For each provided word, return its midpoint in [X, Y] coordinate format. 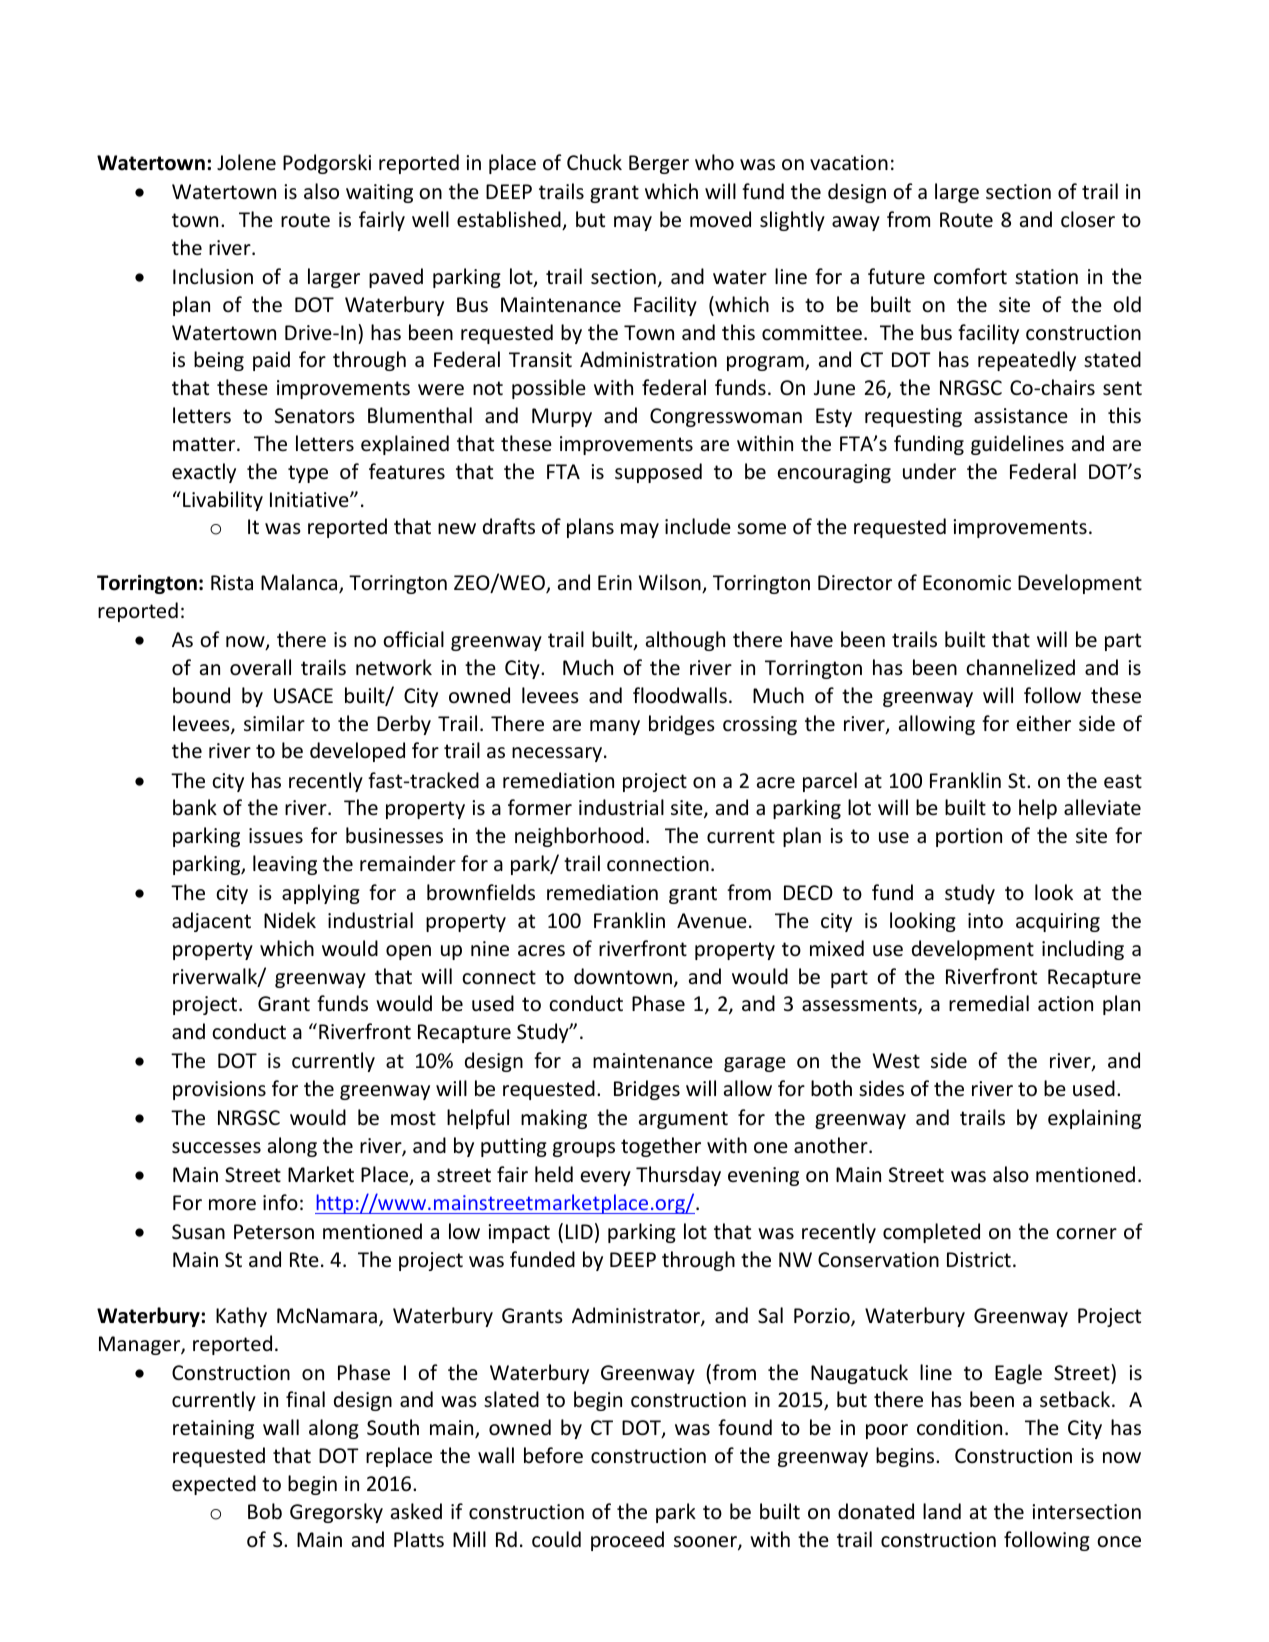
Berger [659, 164]
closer [1088, 219]
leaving [285, 865]
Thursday [678, 1176]
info [280, 1202]
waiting [379, 193]
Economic [967, 583]
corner [1086, 1234]
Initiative [310, 499]
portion [969, 837]
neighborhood [579, 837]
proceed [627, 1541]
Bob [265, 1511]
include [698, 526]
